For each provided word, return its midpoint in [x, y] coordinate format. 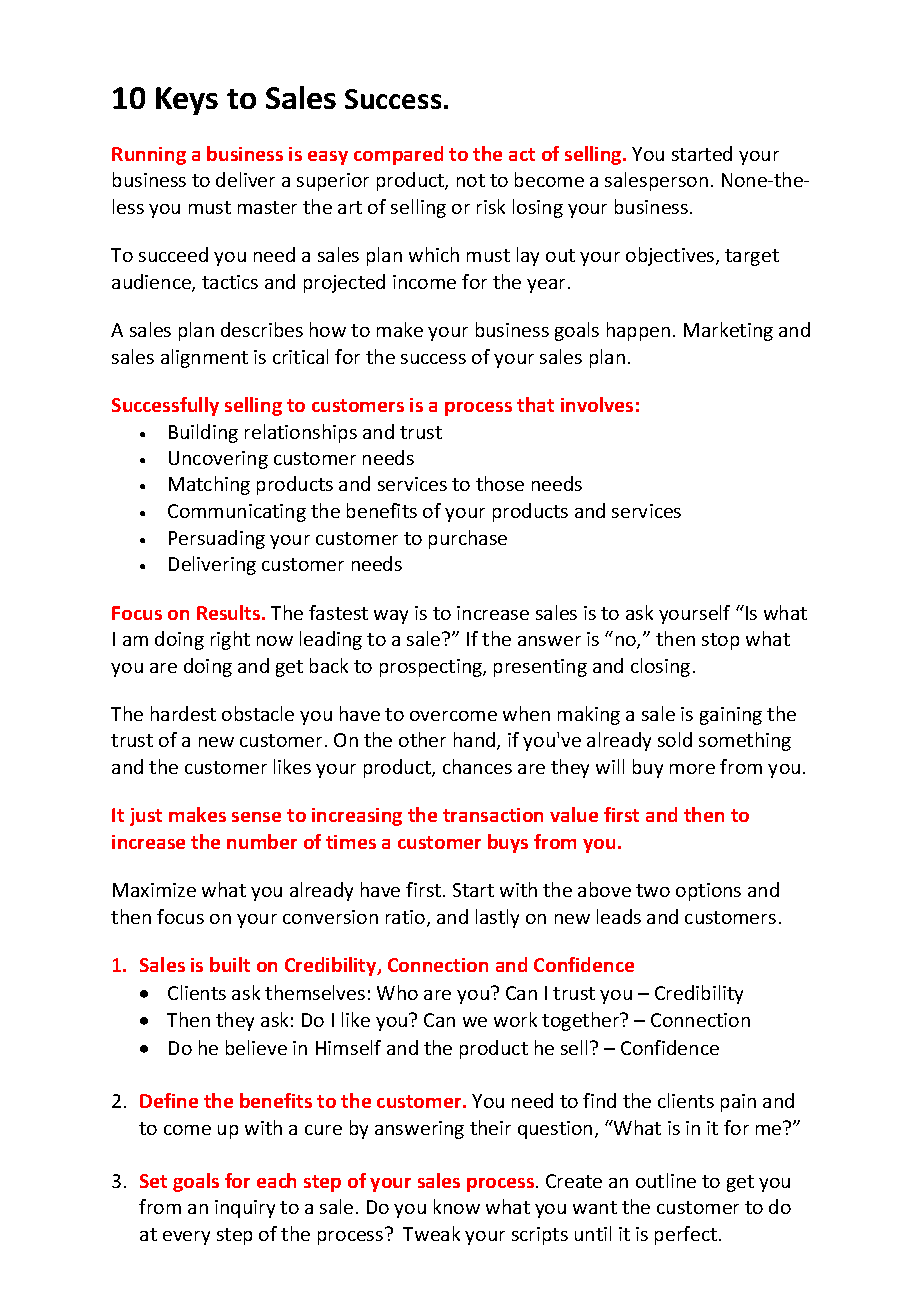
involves [597, 404]
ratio [407, 918]
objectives [671, 256]
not [471, 180]
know [457, 1206]
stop [720, 641]
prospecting [432, 668]
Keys [187, 101]
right [230, 640]
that [535, 404]
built [230, 964]
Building [203, 433]
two [653, 890]
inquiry [245, 1209]
